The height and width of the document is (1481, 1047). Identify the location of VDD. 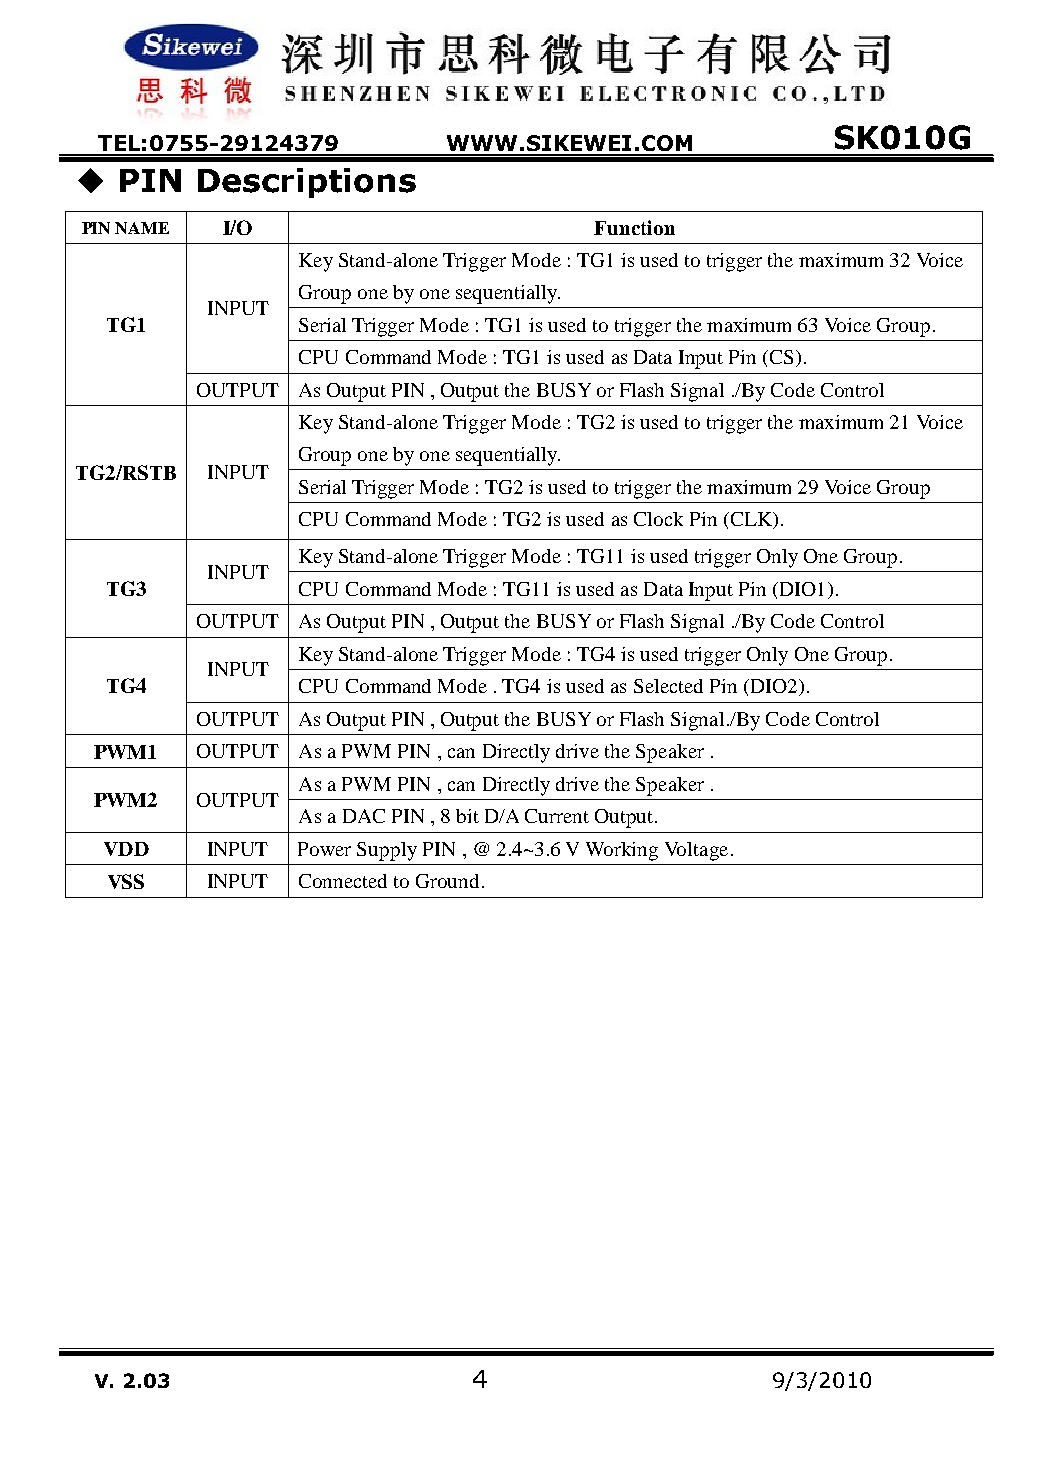
(126, 849).
